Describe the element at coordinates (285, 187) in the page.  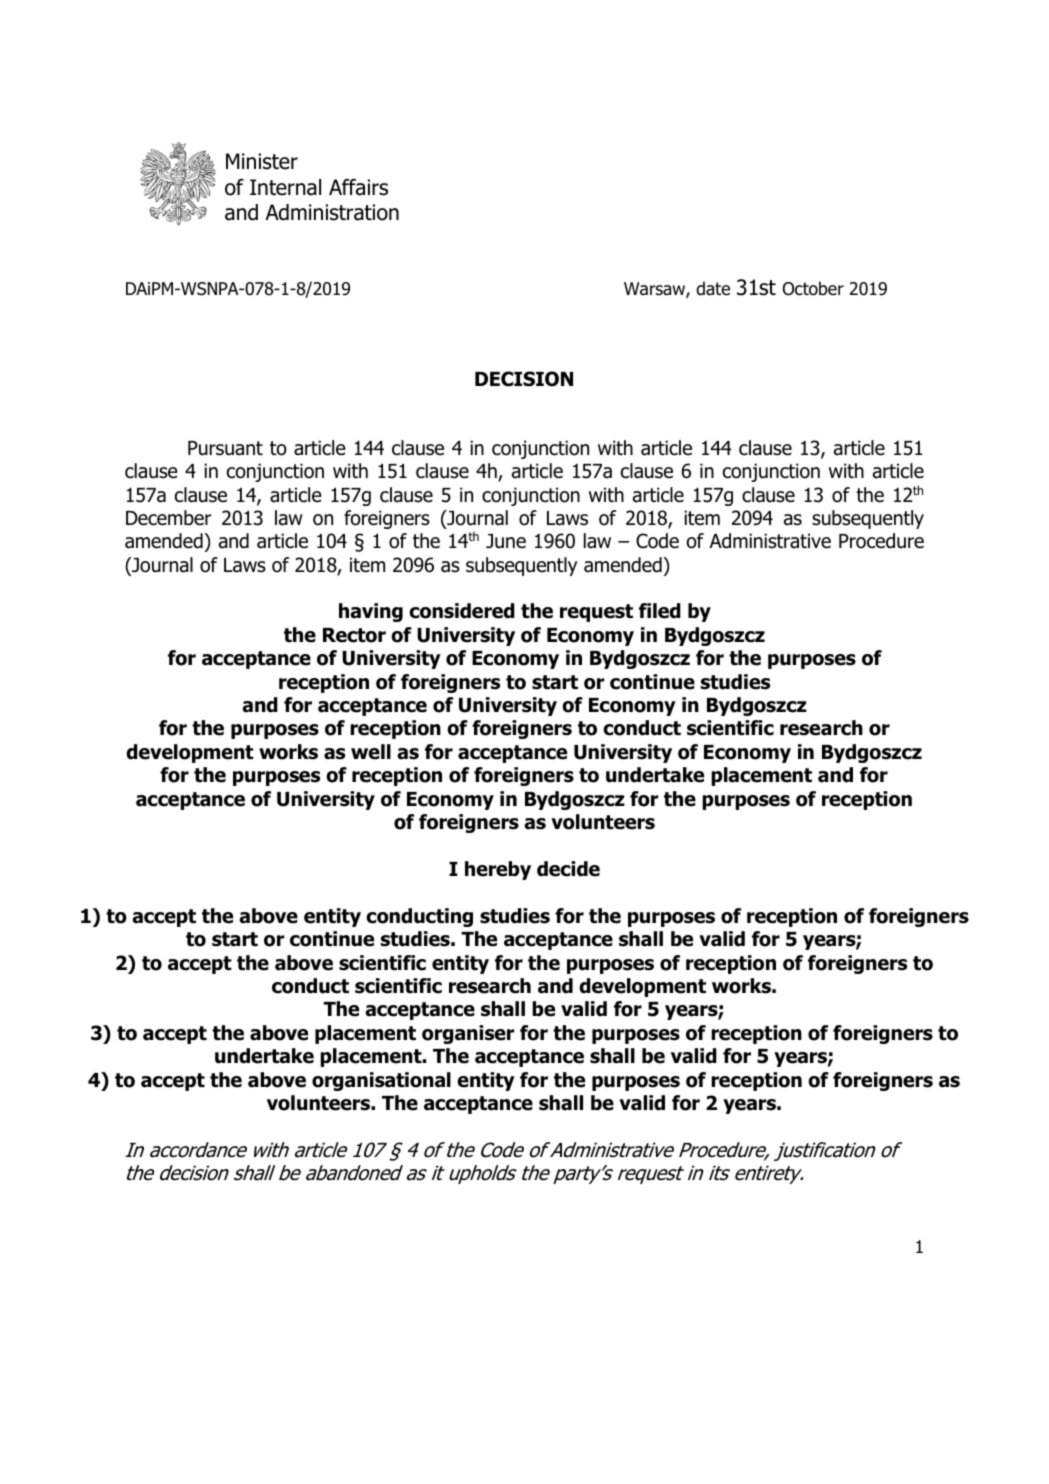
I see `Internal` at that location.
